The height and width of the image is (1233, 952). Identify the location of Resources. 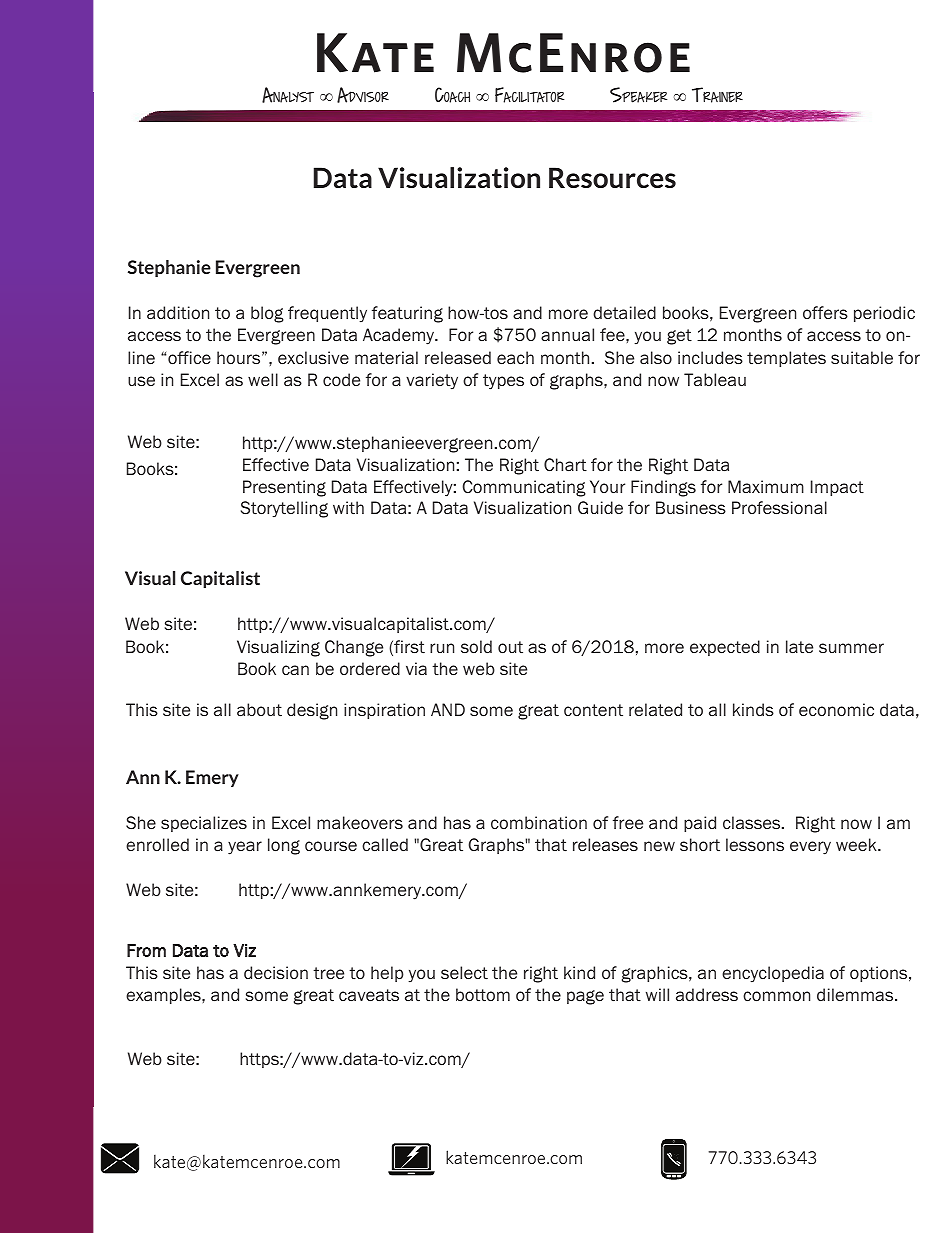
(612, 177).
